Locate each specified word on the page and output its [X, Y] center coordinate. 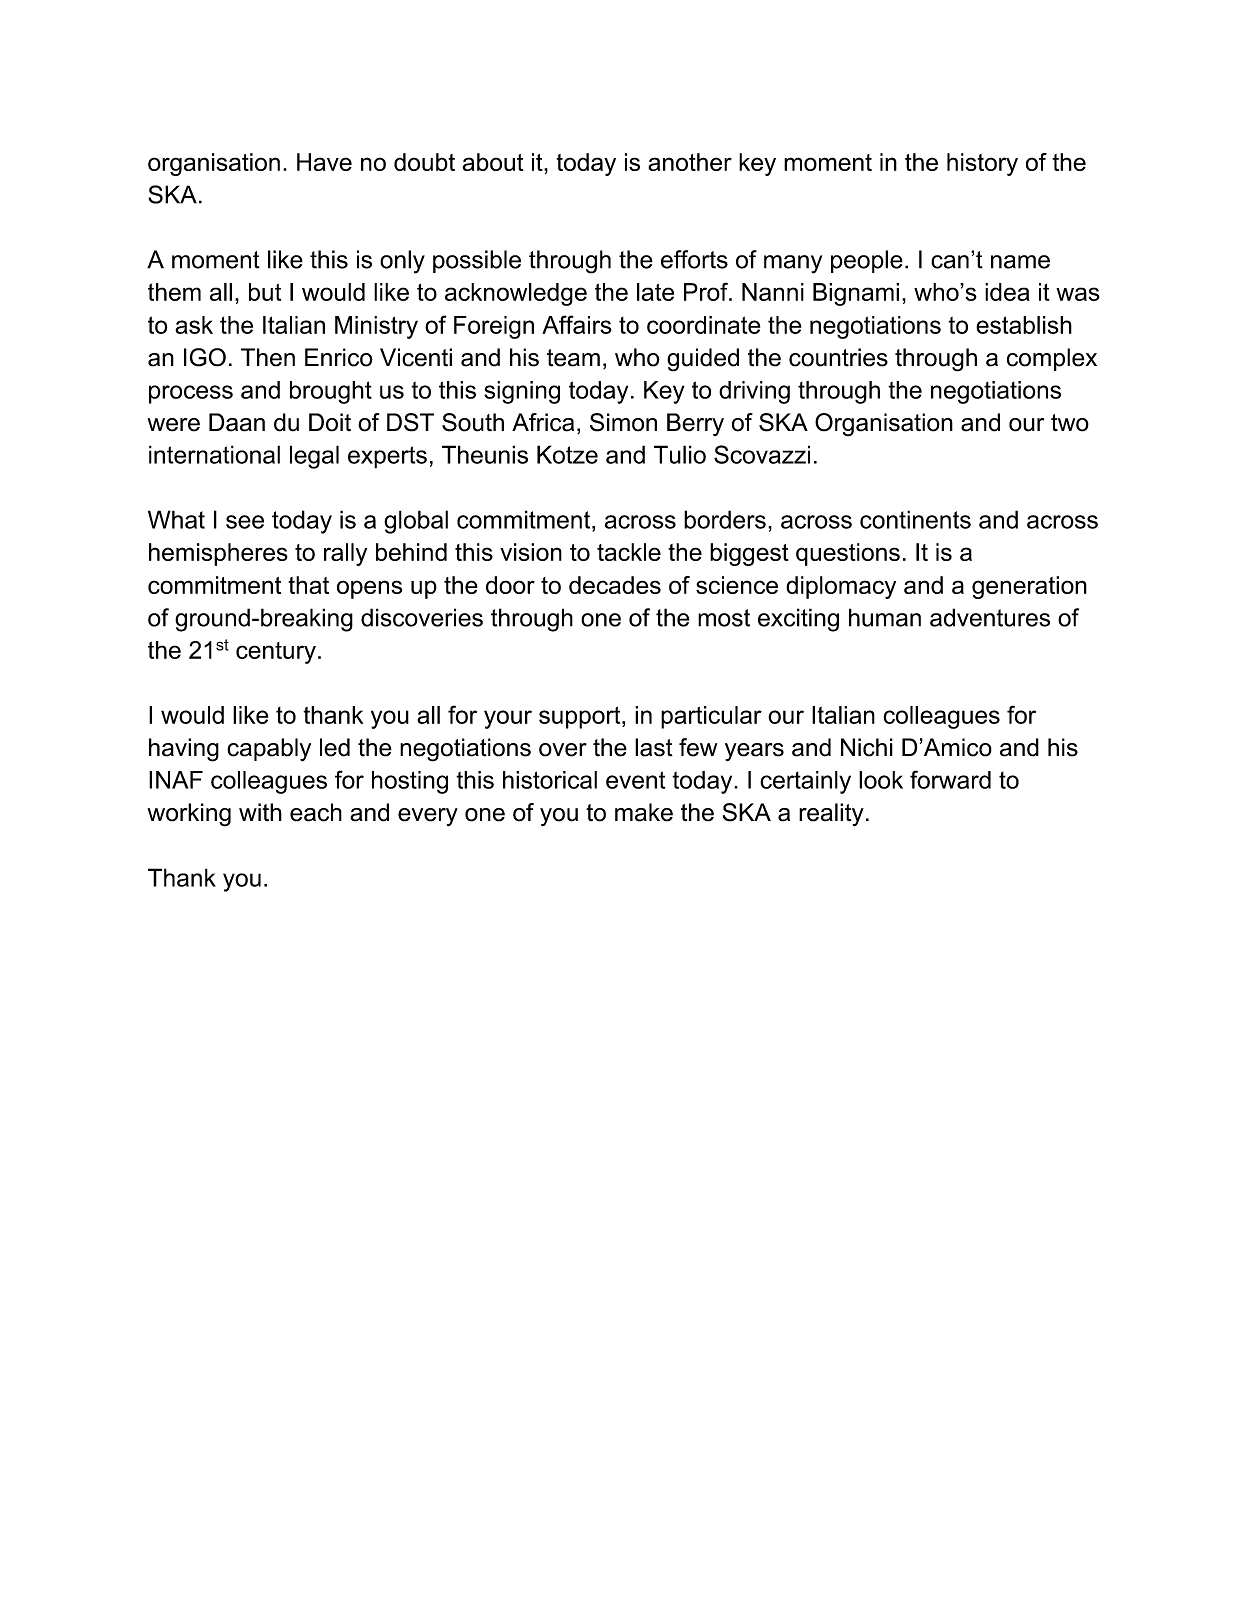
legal [314, 457]
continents [915, 519]
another [690, 162]
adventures [990, 617]
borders [725, 519]
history [982, 164]
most [724, 618]
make [644, 812]
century [276, 653]
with [260, 812]
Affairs [577, 324]
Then [268, 357]
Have [324, 162]
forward [950, 779]
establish [1024, 325]
